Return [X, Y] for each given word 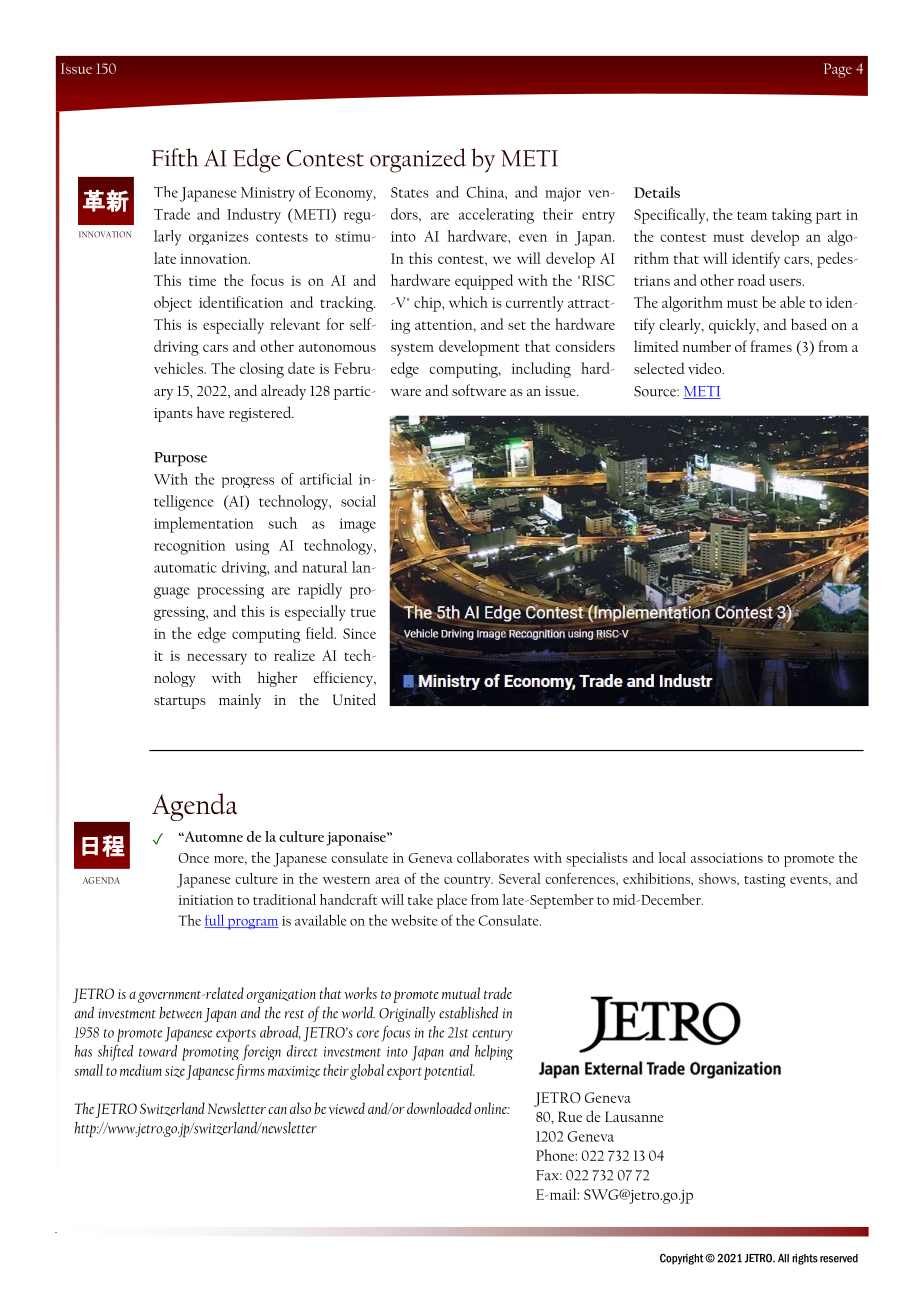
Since [359, 633]
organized [418, 160]
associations [727, 858]
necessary [217, 659]
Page [838, 70]
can [277, 1110]
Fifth [175, 157]
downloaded [439, 1108]
